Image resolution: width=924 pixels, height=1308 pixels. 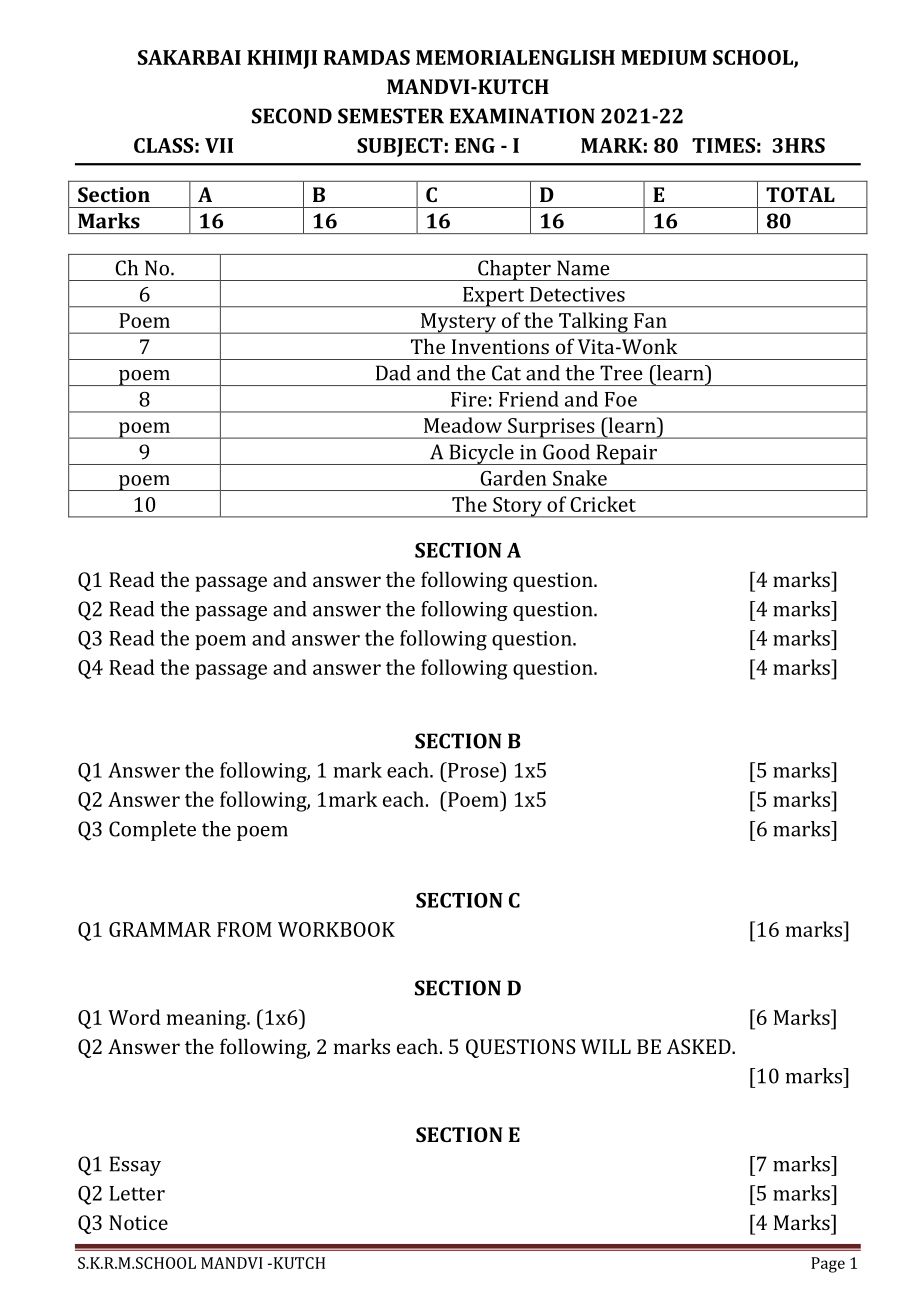 I want to click on Notice, so click(x=138, y=1222).
